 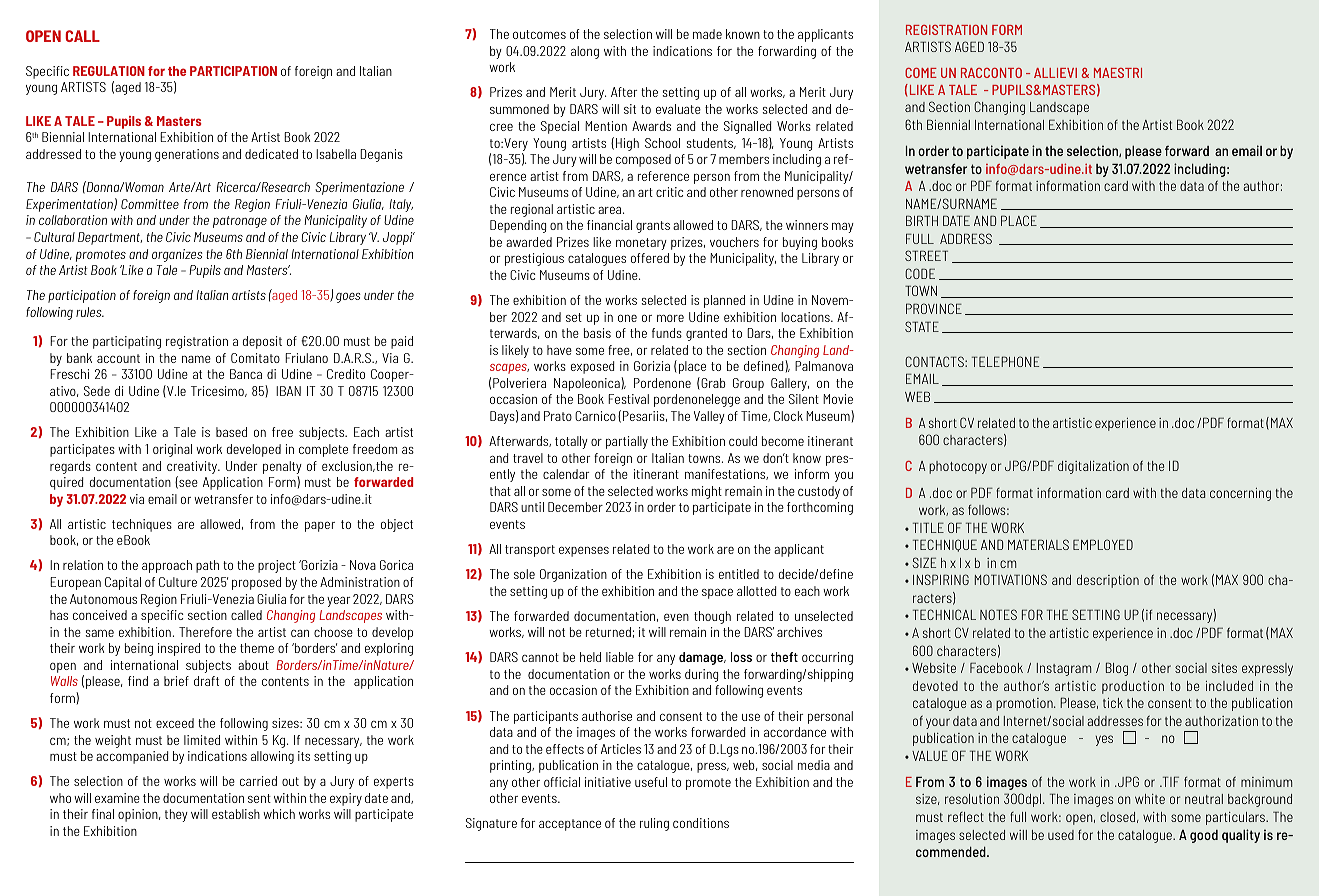 I want to click on monetary, so click(x=641, y=244).
